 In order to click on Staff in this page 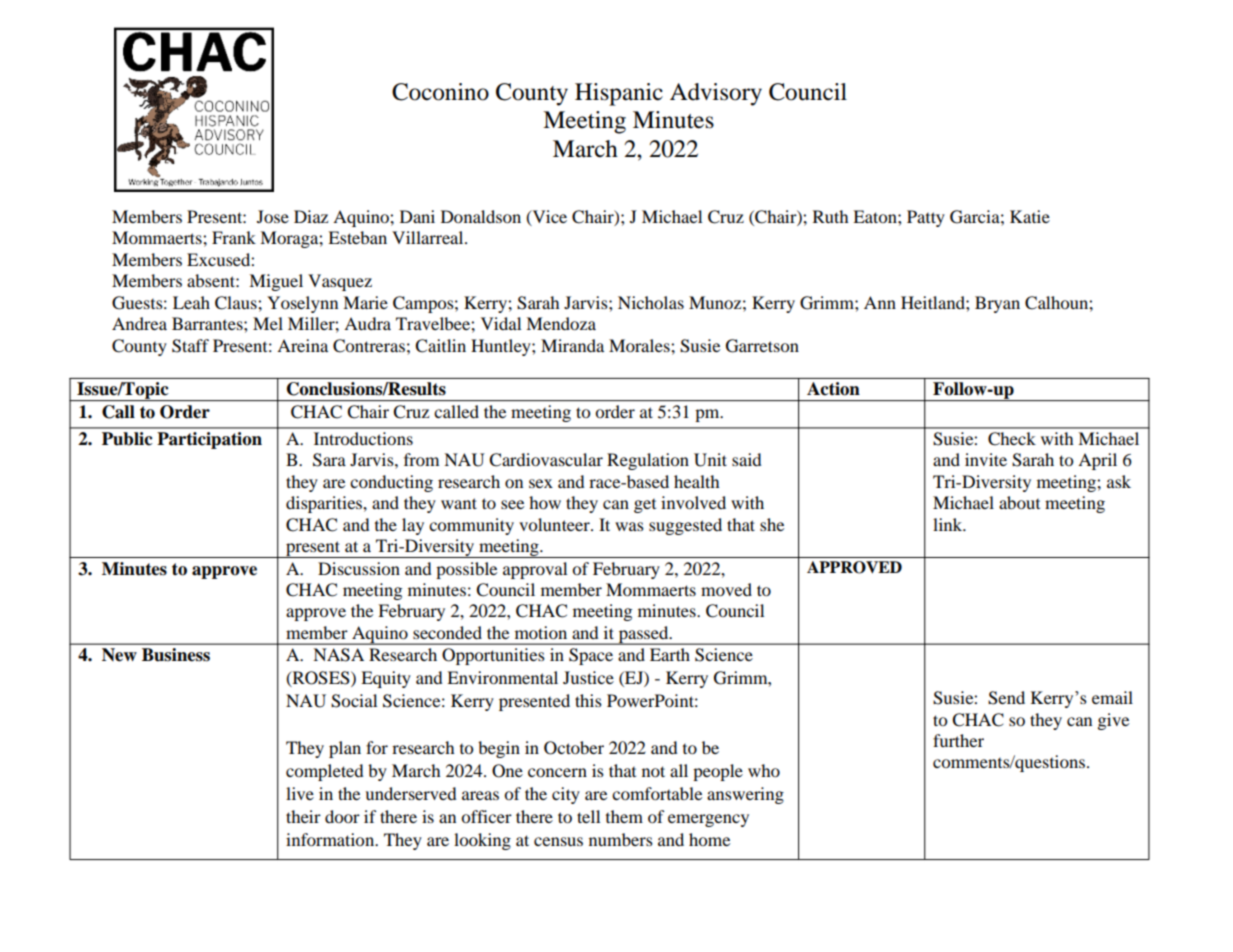, I will do `click(190, 346)`.
